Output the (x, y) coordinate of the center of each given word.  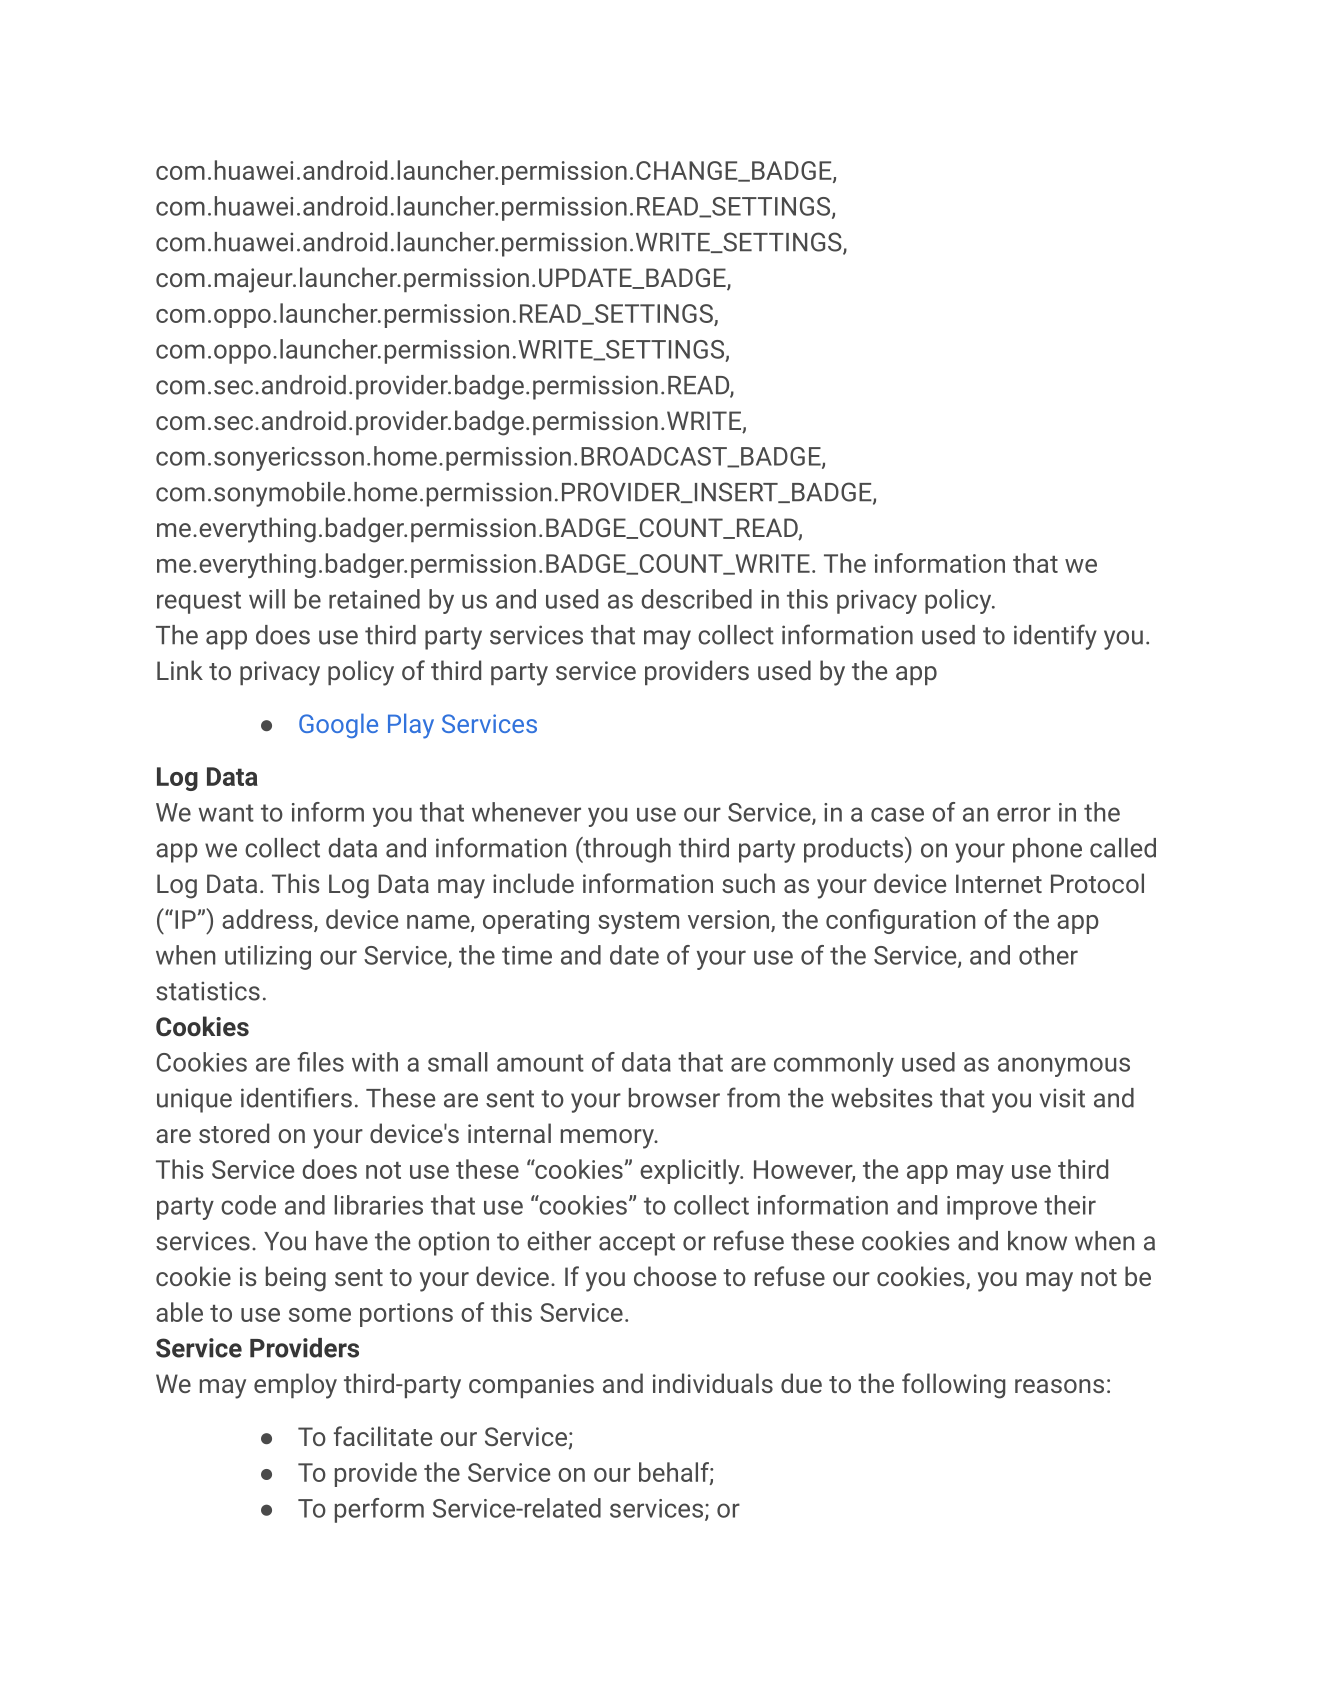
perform (379, 1510)
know (1037, 1241)
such (748, 883)
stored (234, 1133)
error (1024, 814)
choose (675, 1276)
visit (1062, 1098)
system (638, 923)
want (226, 813)
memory (608, 1139)
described (696, 599)
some (320, 1315)
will (267, 599)
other (1048, 955)
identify (1055, 637)
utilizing (268, 957)
